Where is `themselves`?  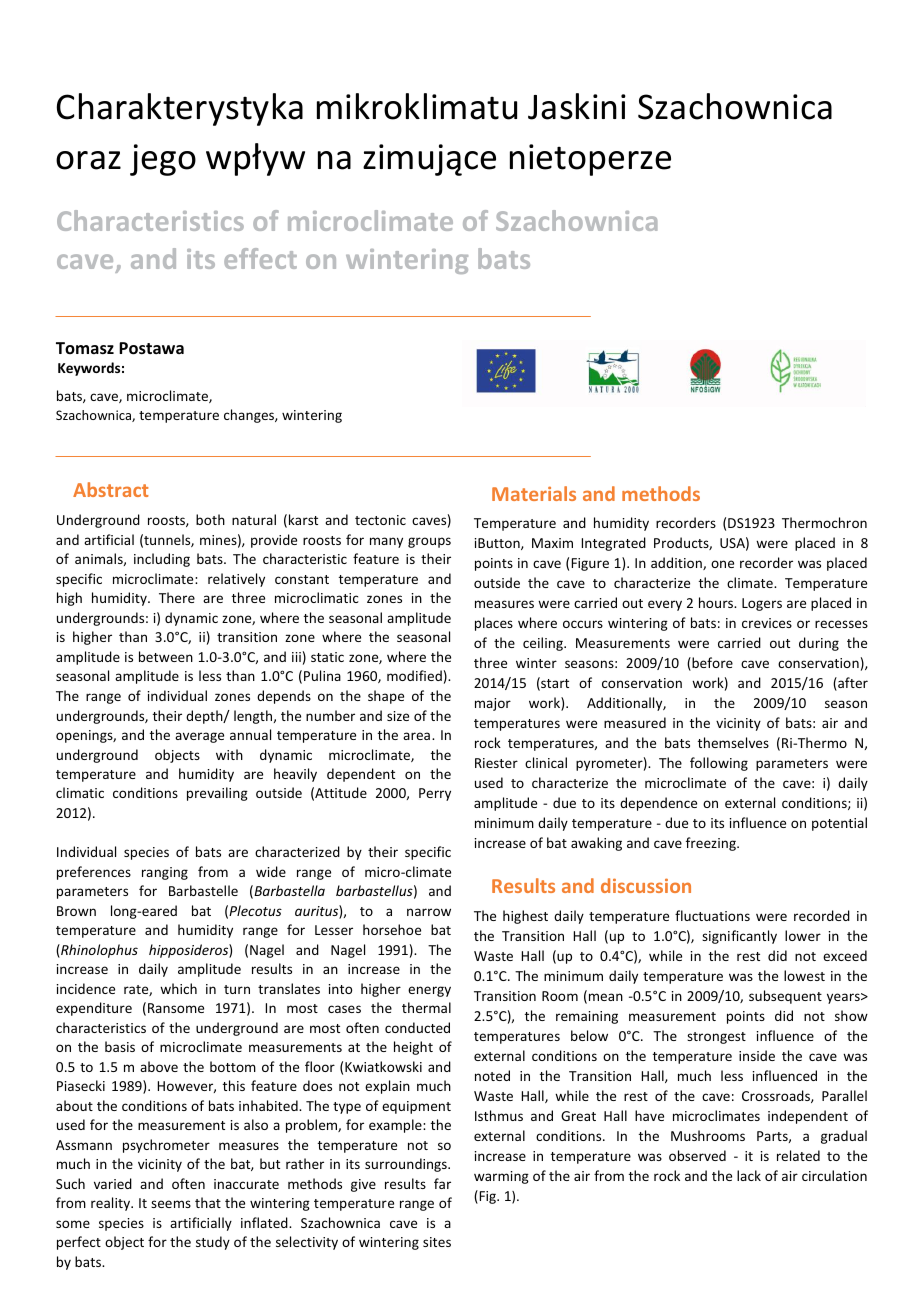 themselves is located at coordinates (733, 742).
